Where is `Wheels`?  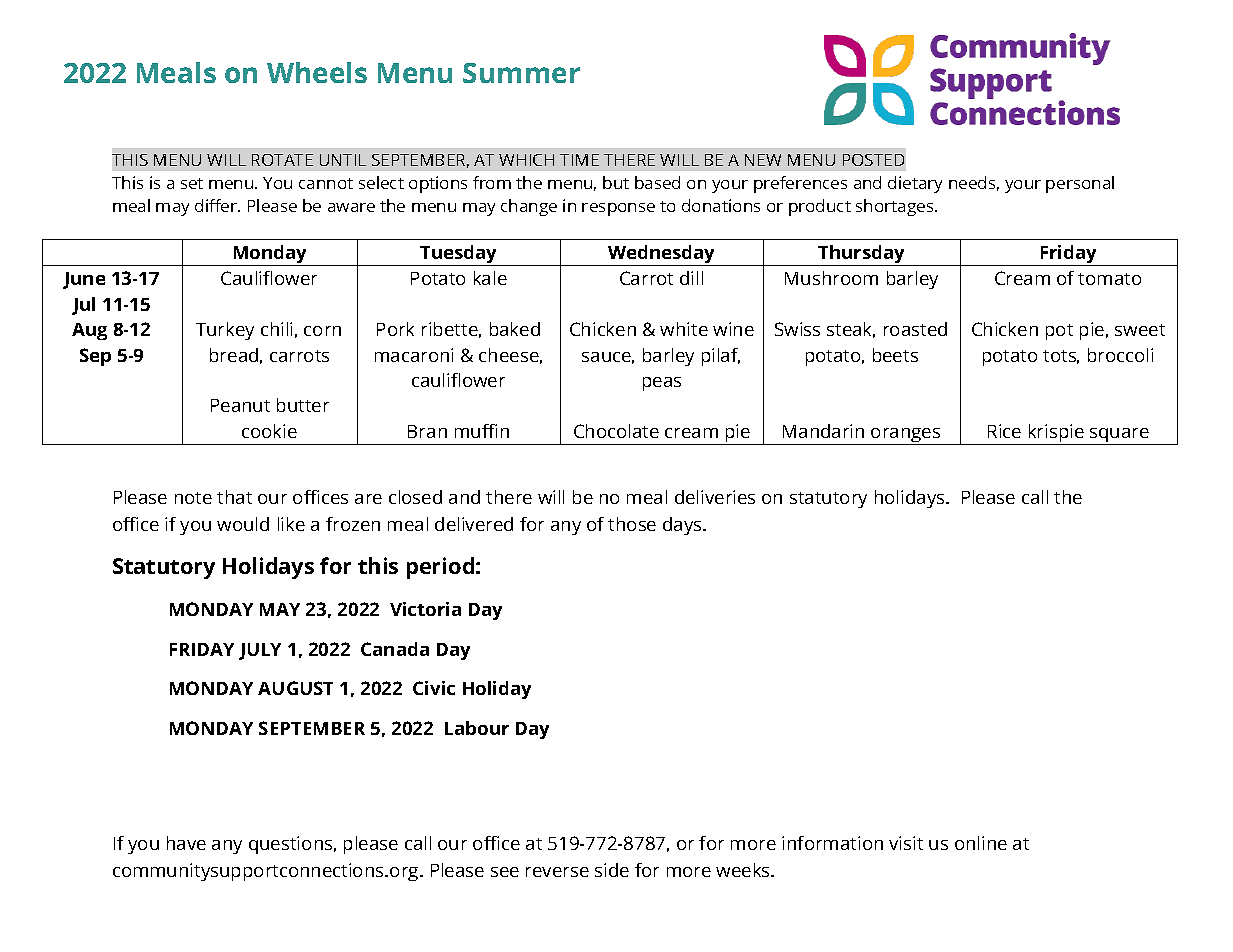 Wheels is located at coordinates (317, 72).
